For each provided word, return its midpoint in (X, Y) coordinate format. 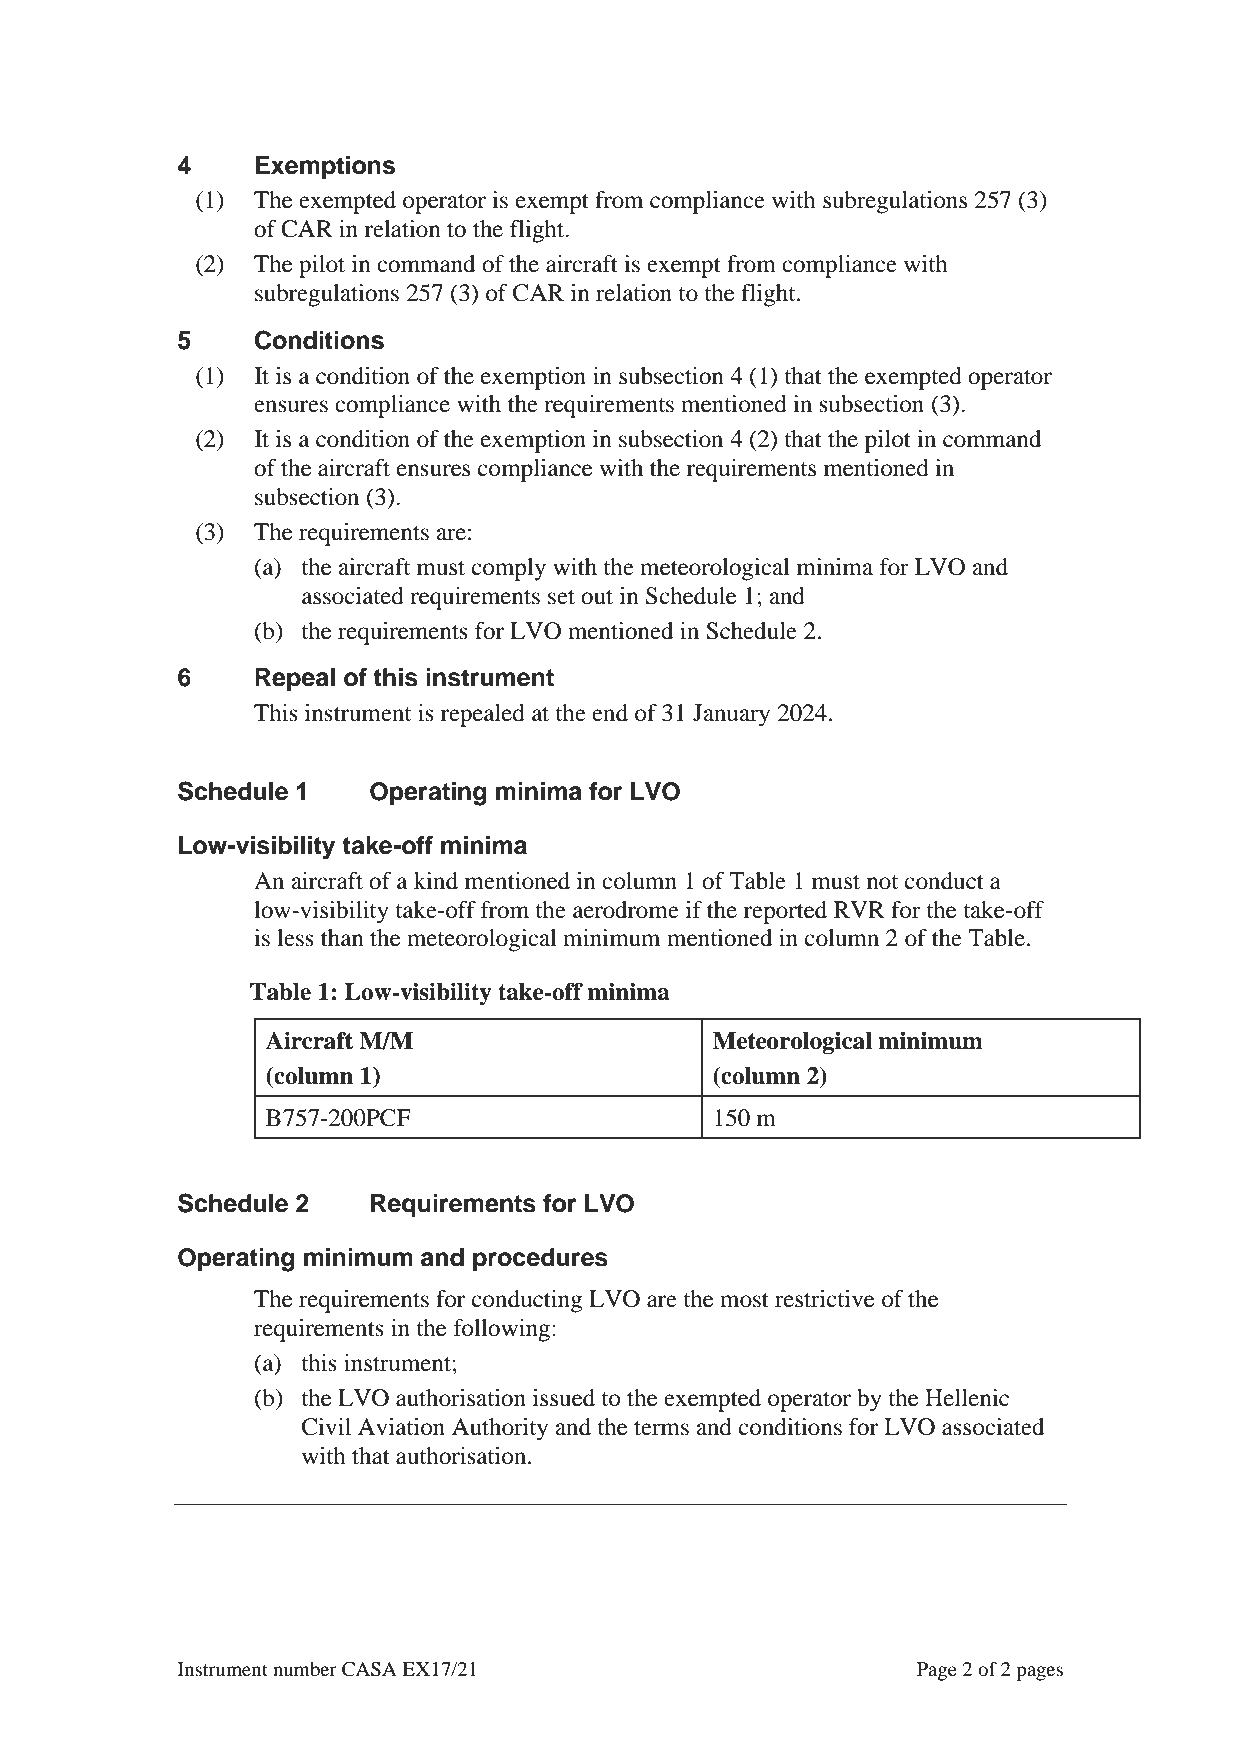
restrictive (825, 1299)
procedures (540, 1260)
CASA (369, 1669)
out (597, 597)
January (731, 715)
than (342, 938)
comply (509, 569)
